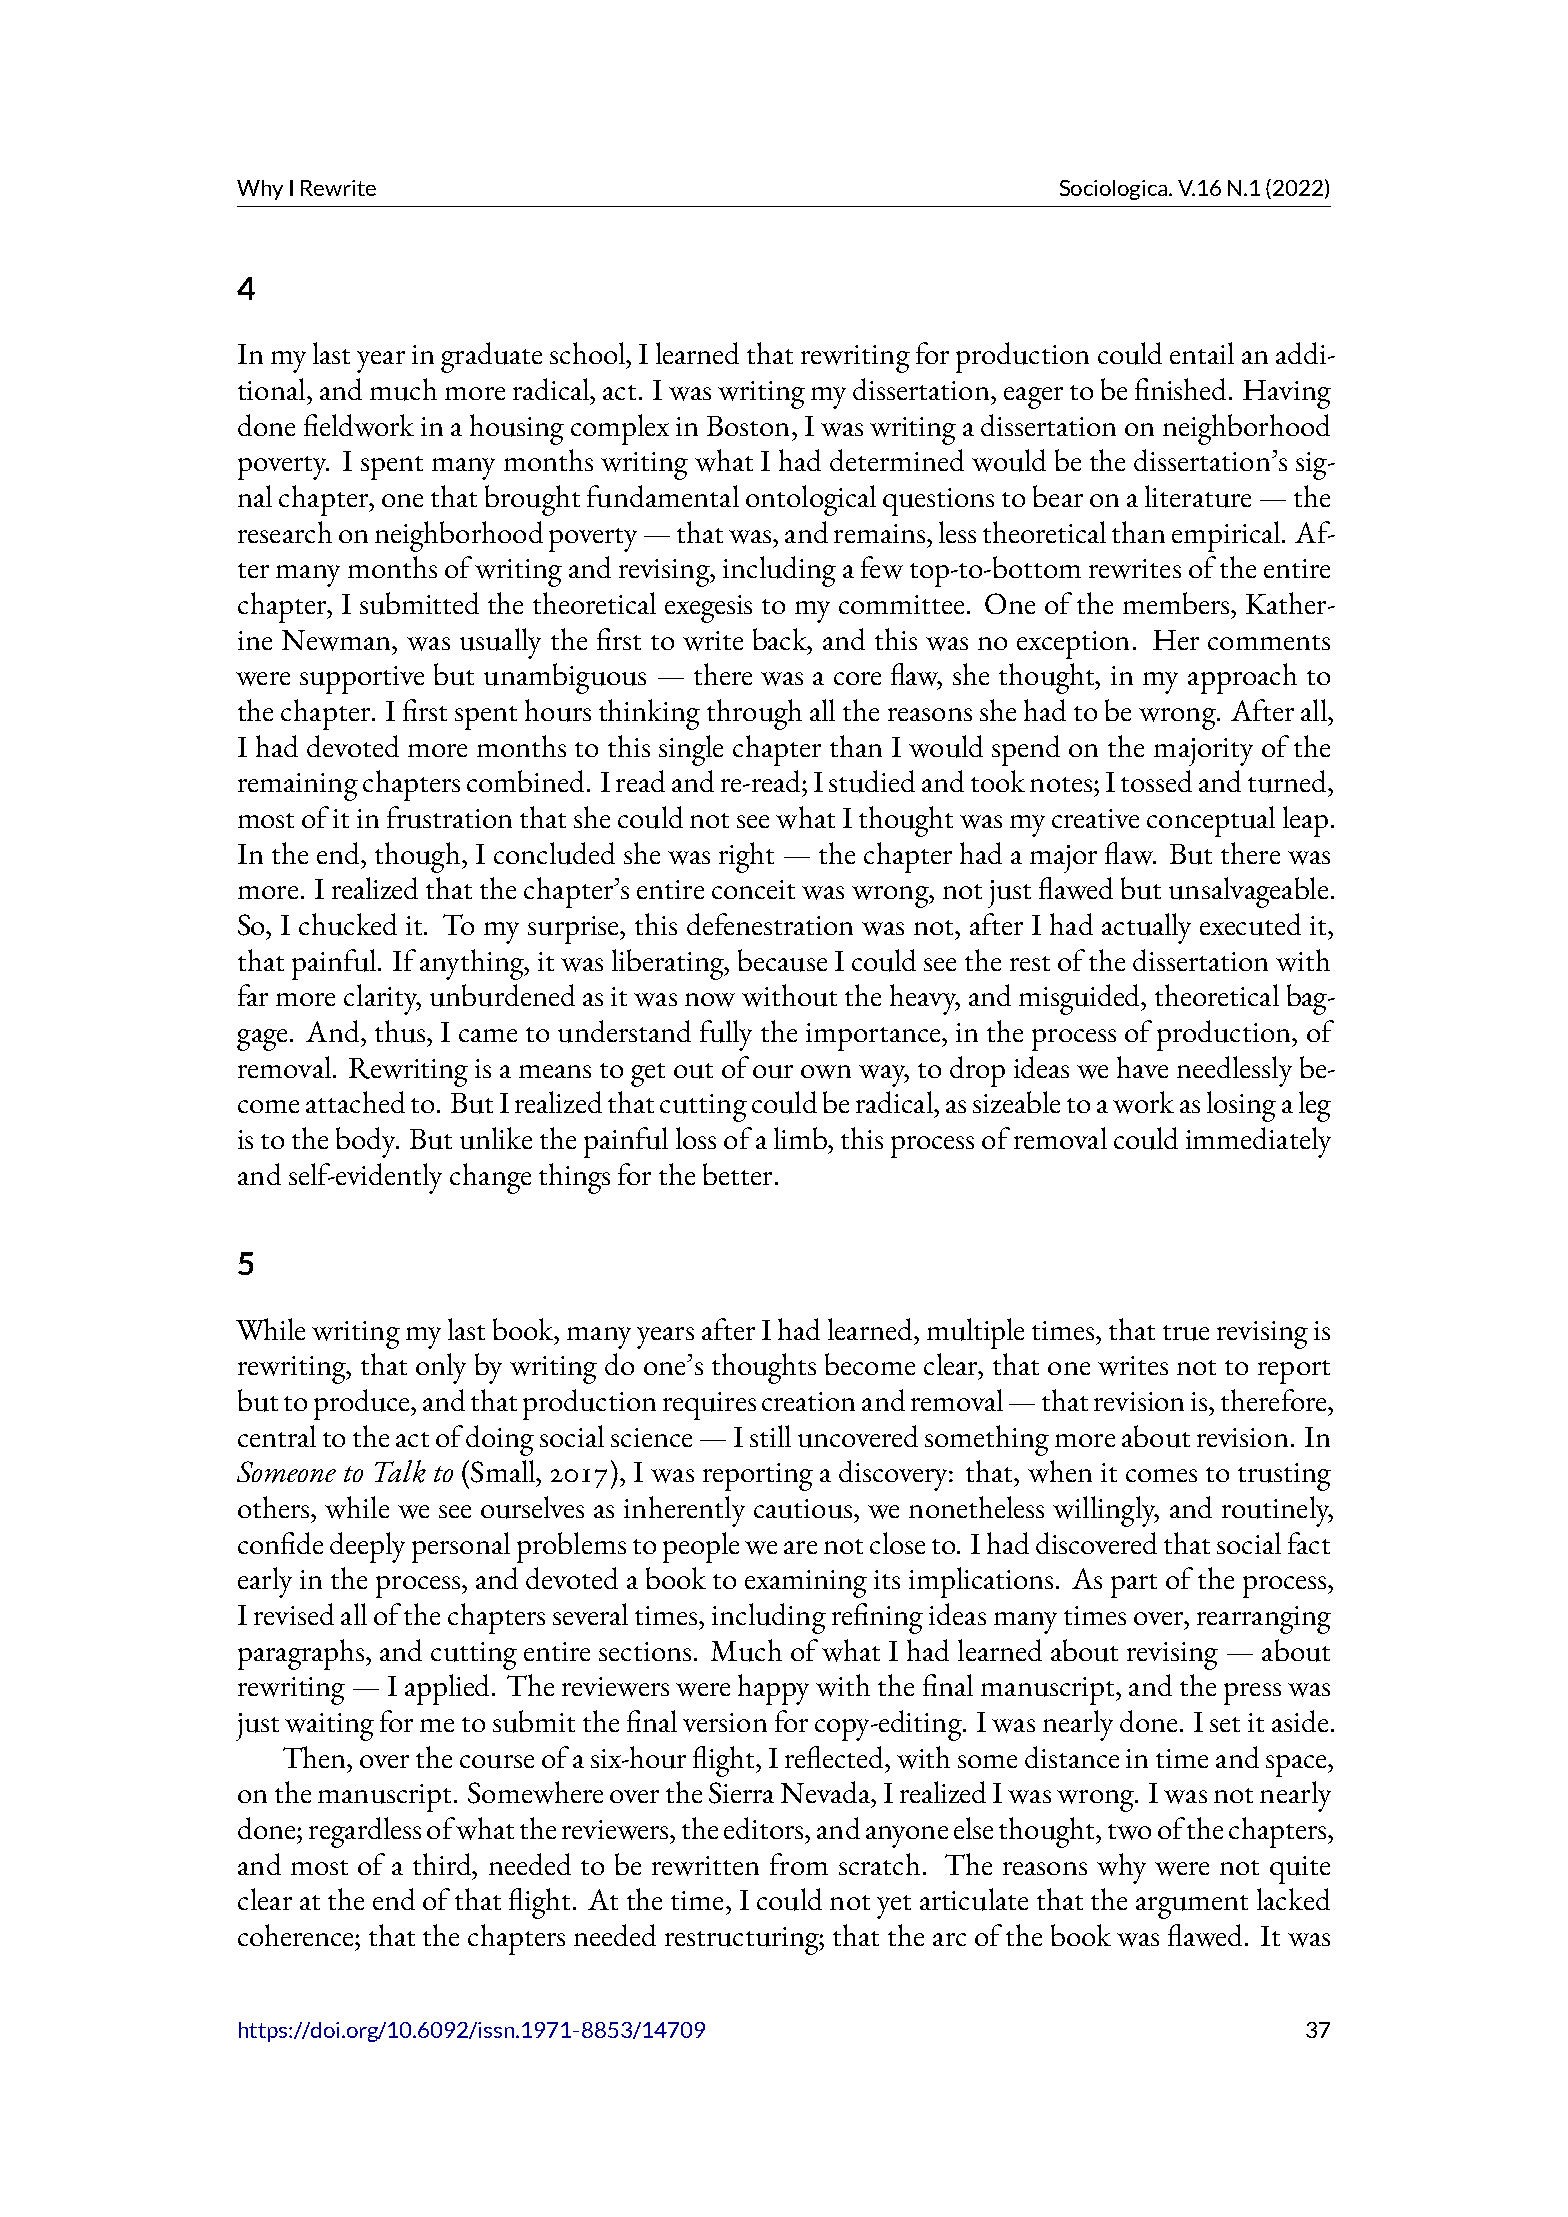 This image has height=2217, width=1568. Describe the element at coordinates (444, 1865) in the image. I see `third` at that location.
